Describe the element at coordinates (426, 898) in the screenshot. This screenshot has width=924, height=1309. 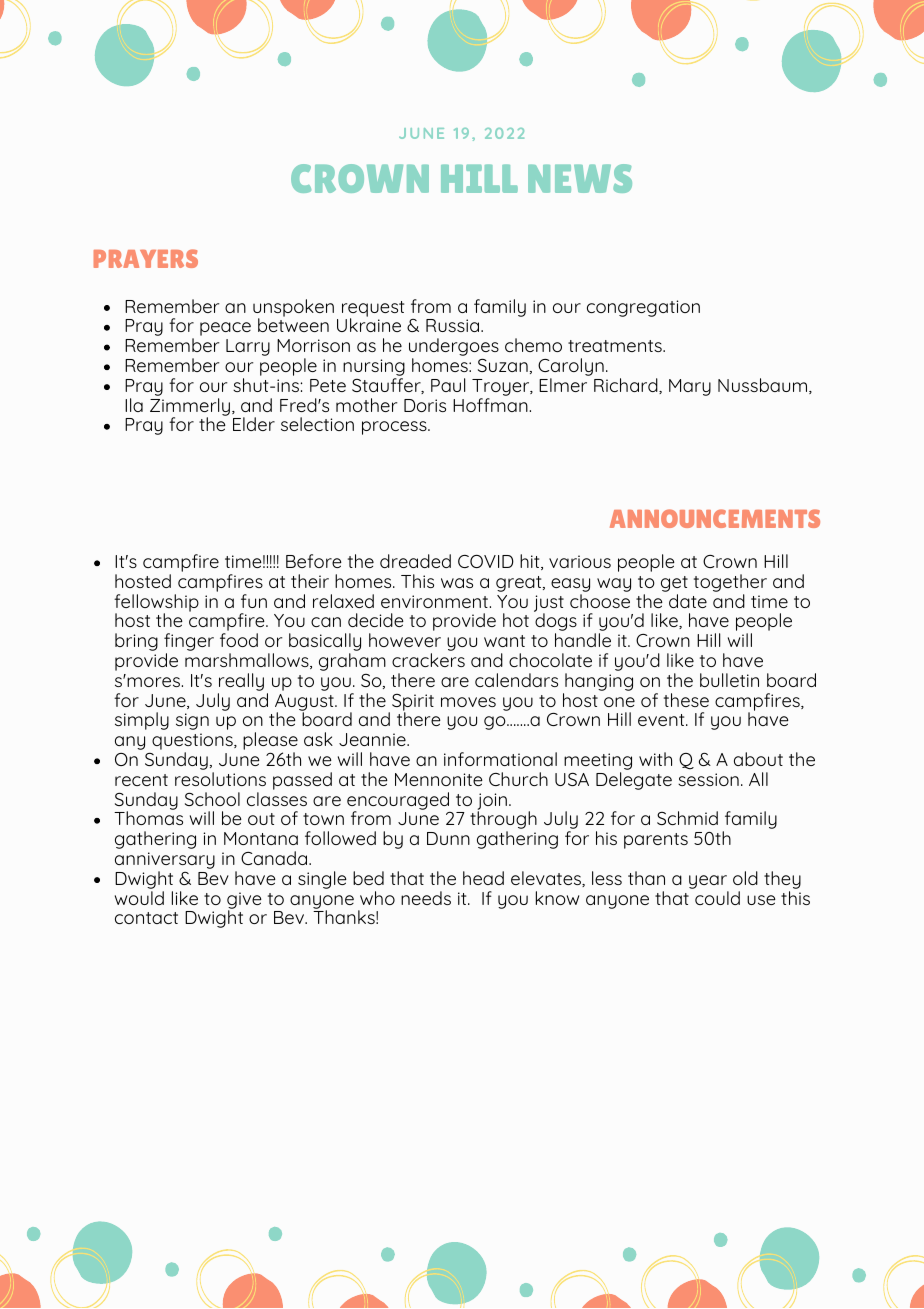
I see `needs` at that location.
